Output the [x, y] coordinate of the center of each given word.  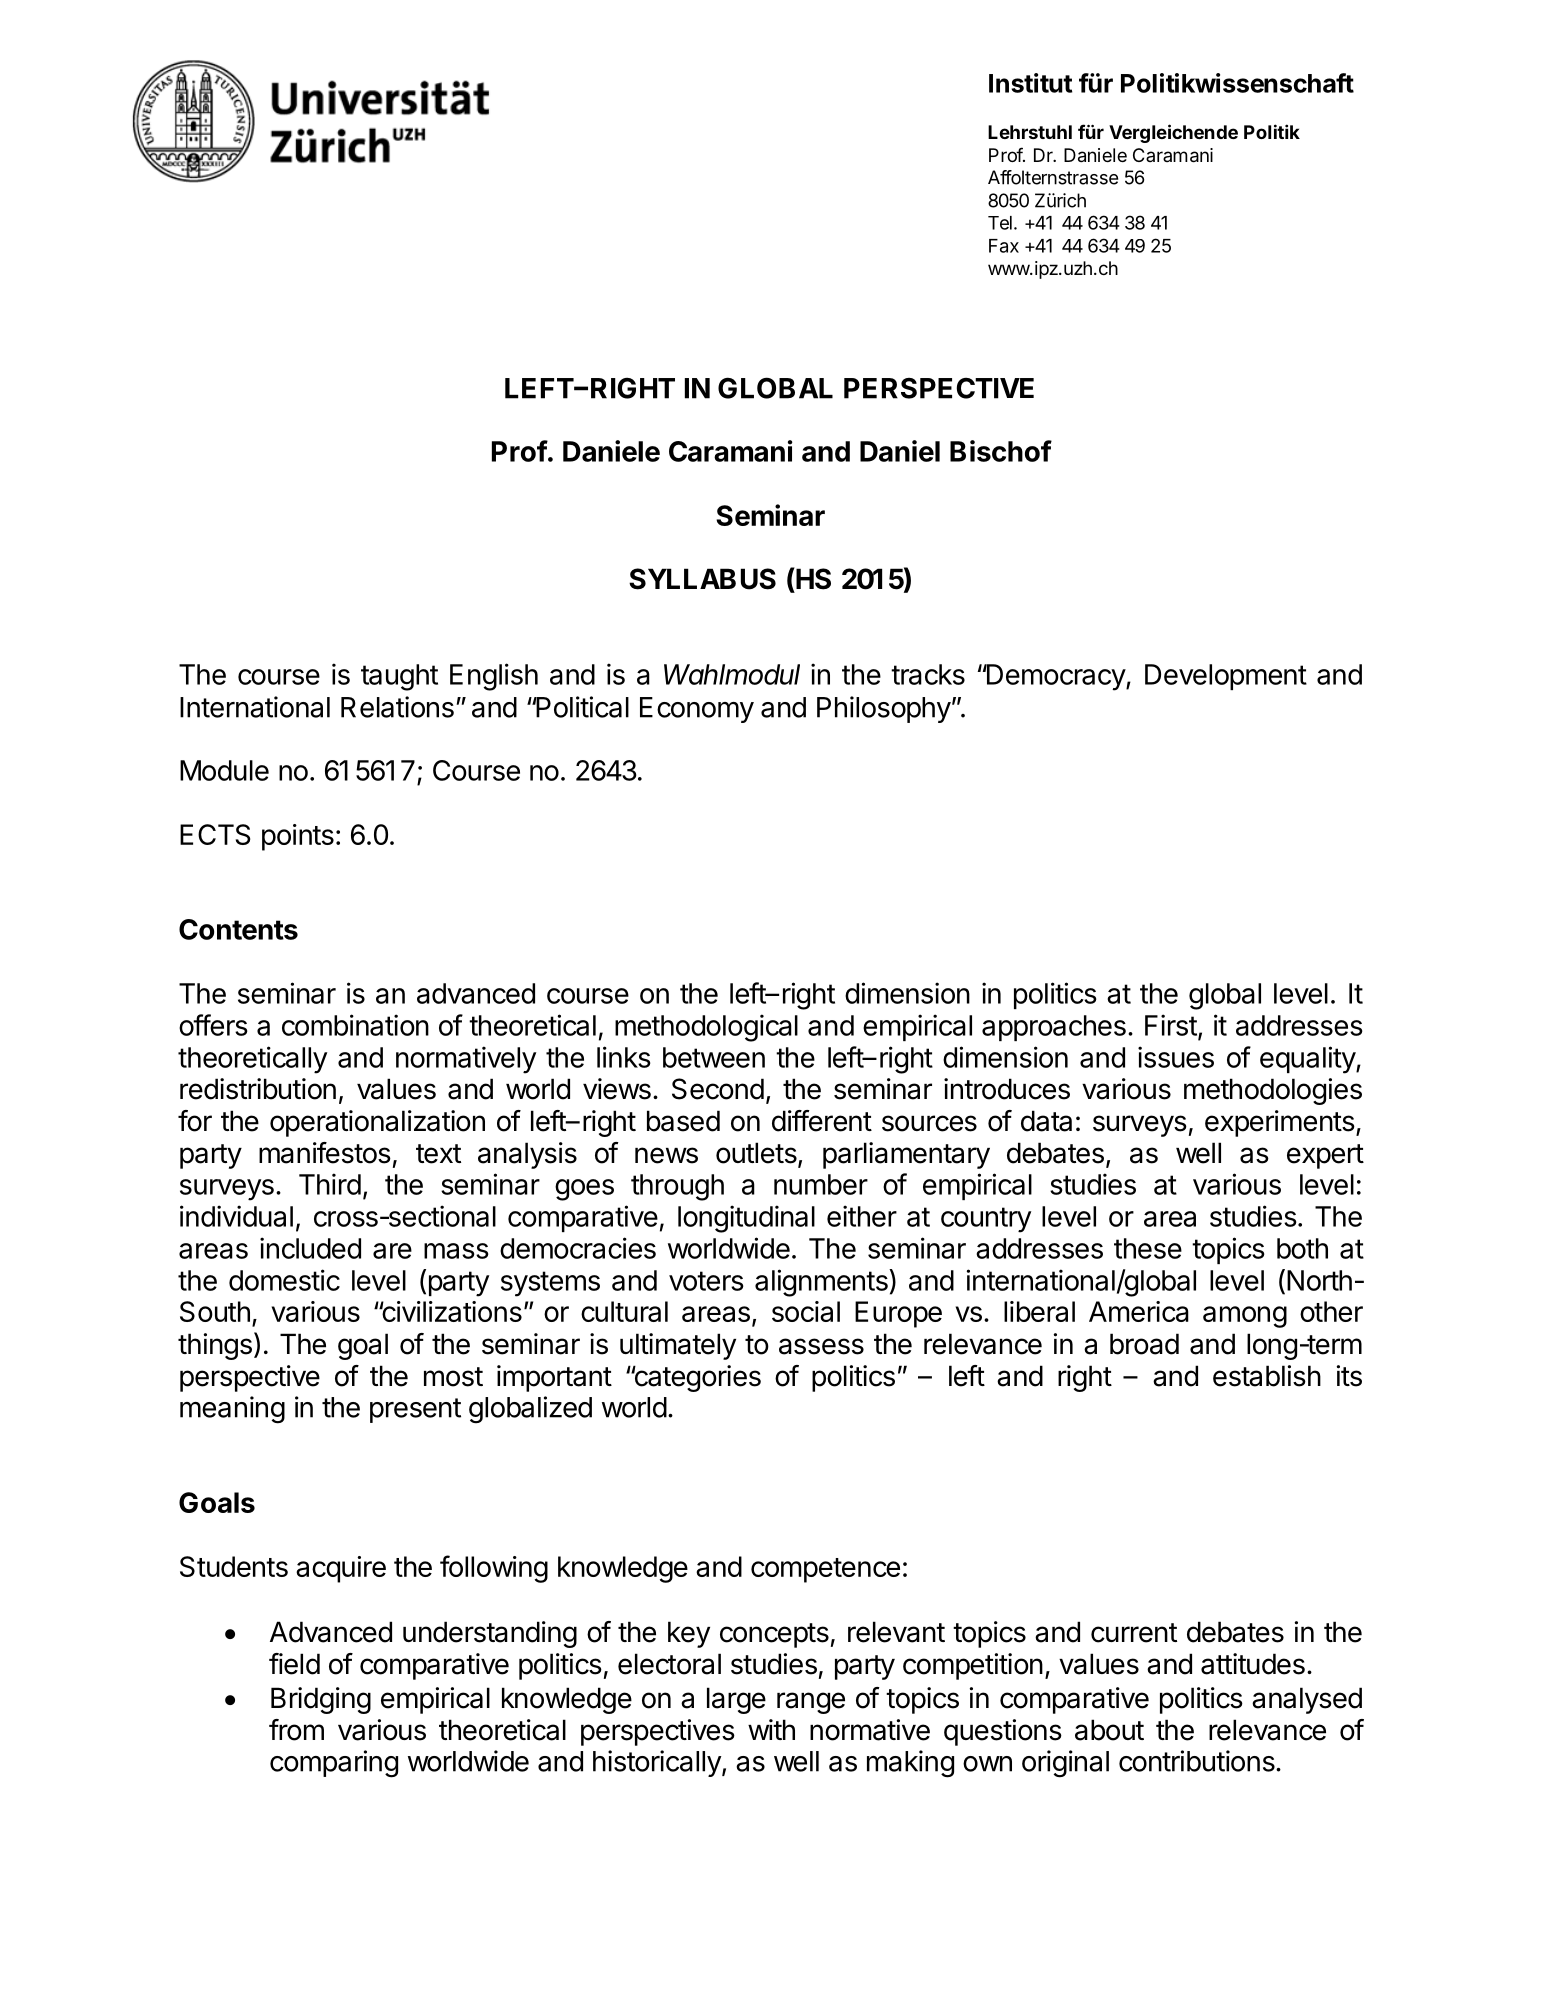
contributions [1198, 1761]
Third [330, 1184]
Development [1226, 677]
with [771, 1729]
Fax [1004, 246]
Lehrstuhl [1030, 132]
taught [399, 677]
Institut [1030, 83]
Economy [697, 710]
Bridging [321, 1700]
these [1148, 1248]
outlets [757, 1154]
